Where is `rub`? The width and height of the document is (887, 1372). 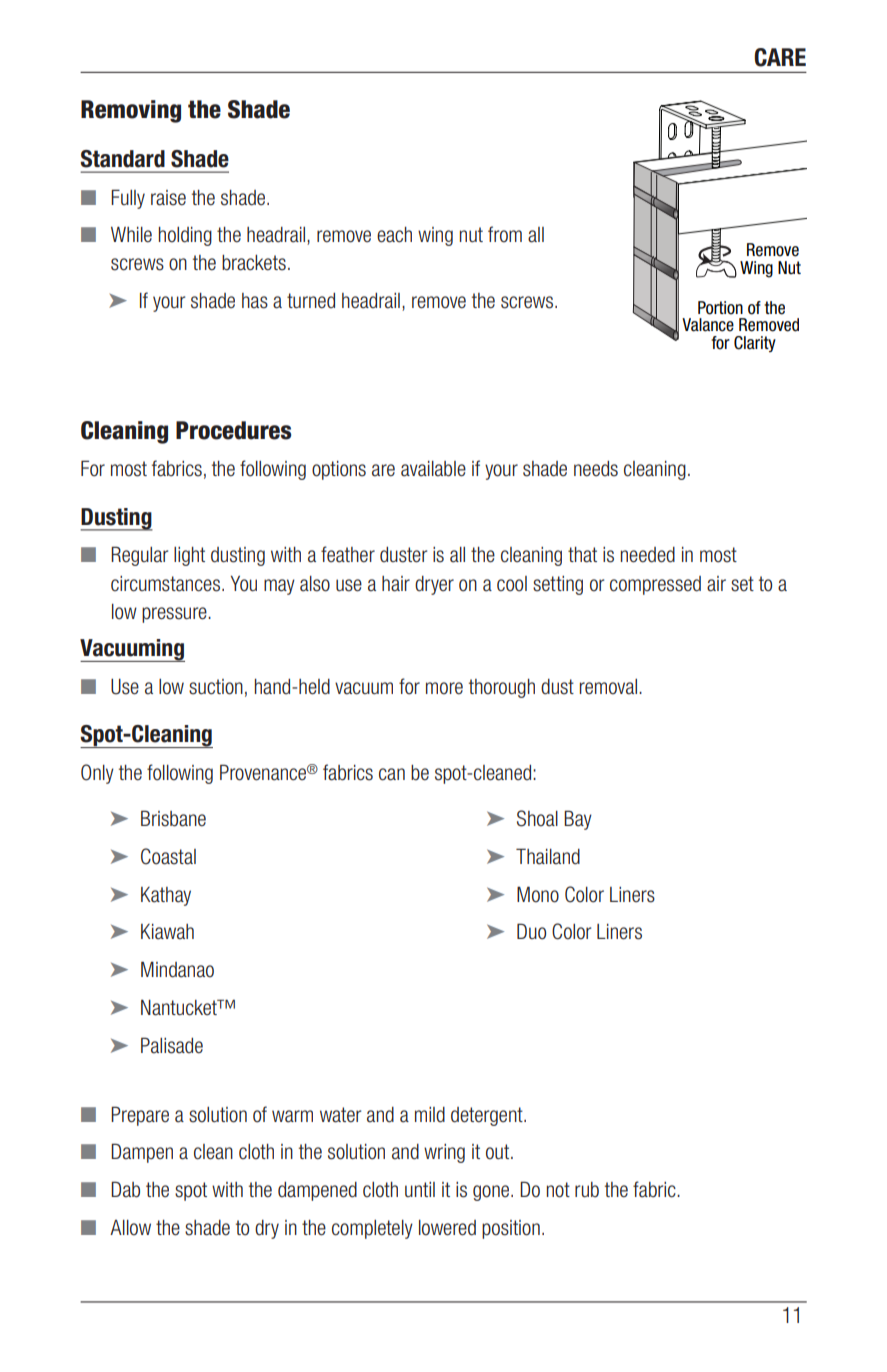 rub is located at coordinates (587, 1189).
